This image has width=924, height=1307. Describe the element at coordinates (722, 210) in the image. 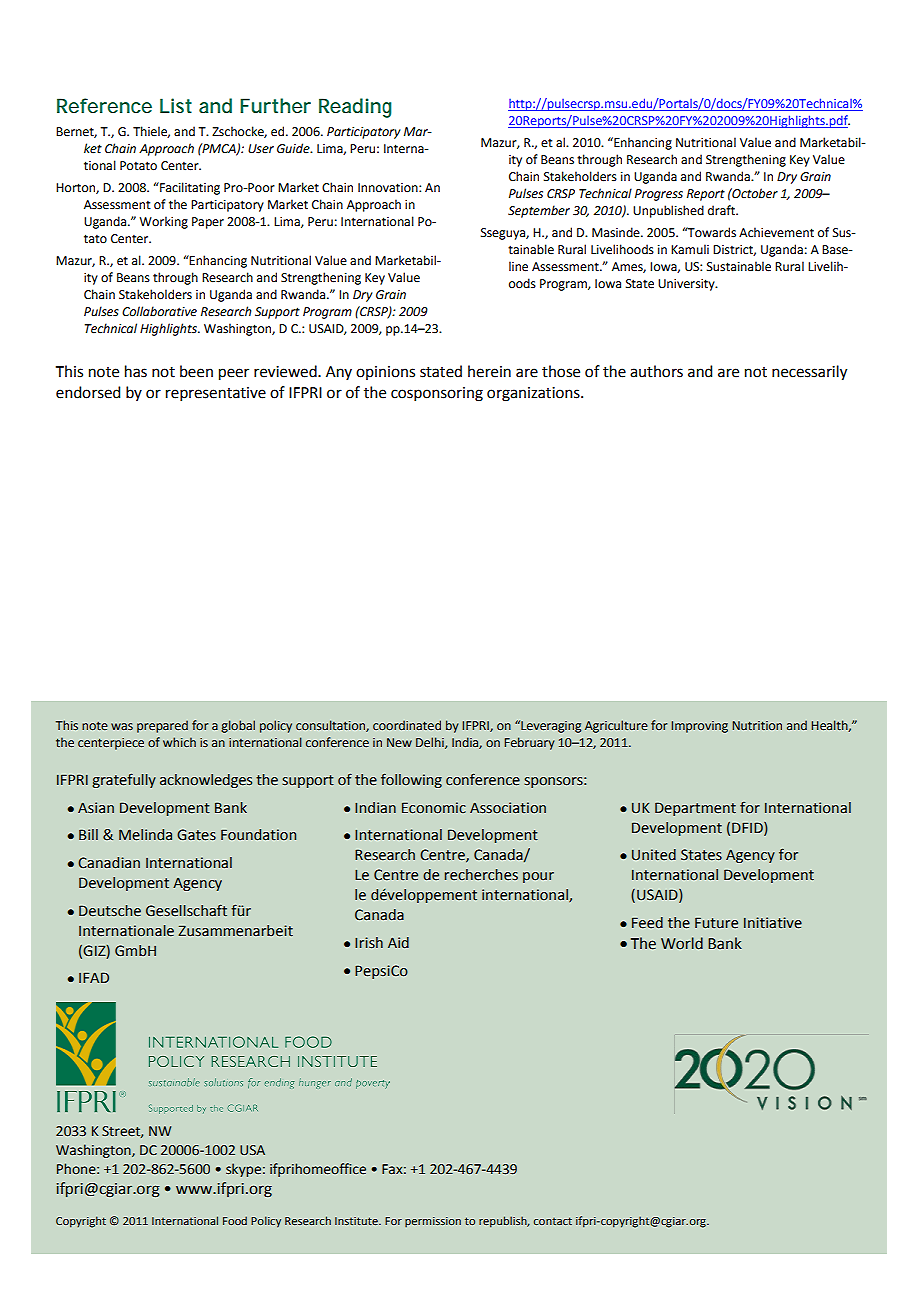

I see `draft` at that location.
